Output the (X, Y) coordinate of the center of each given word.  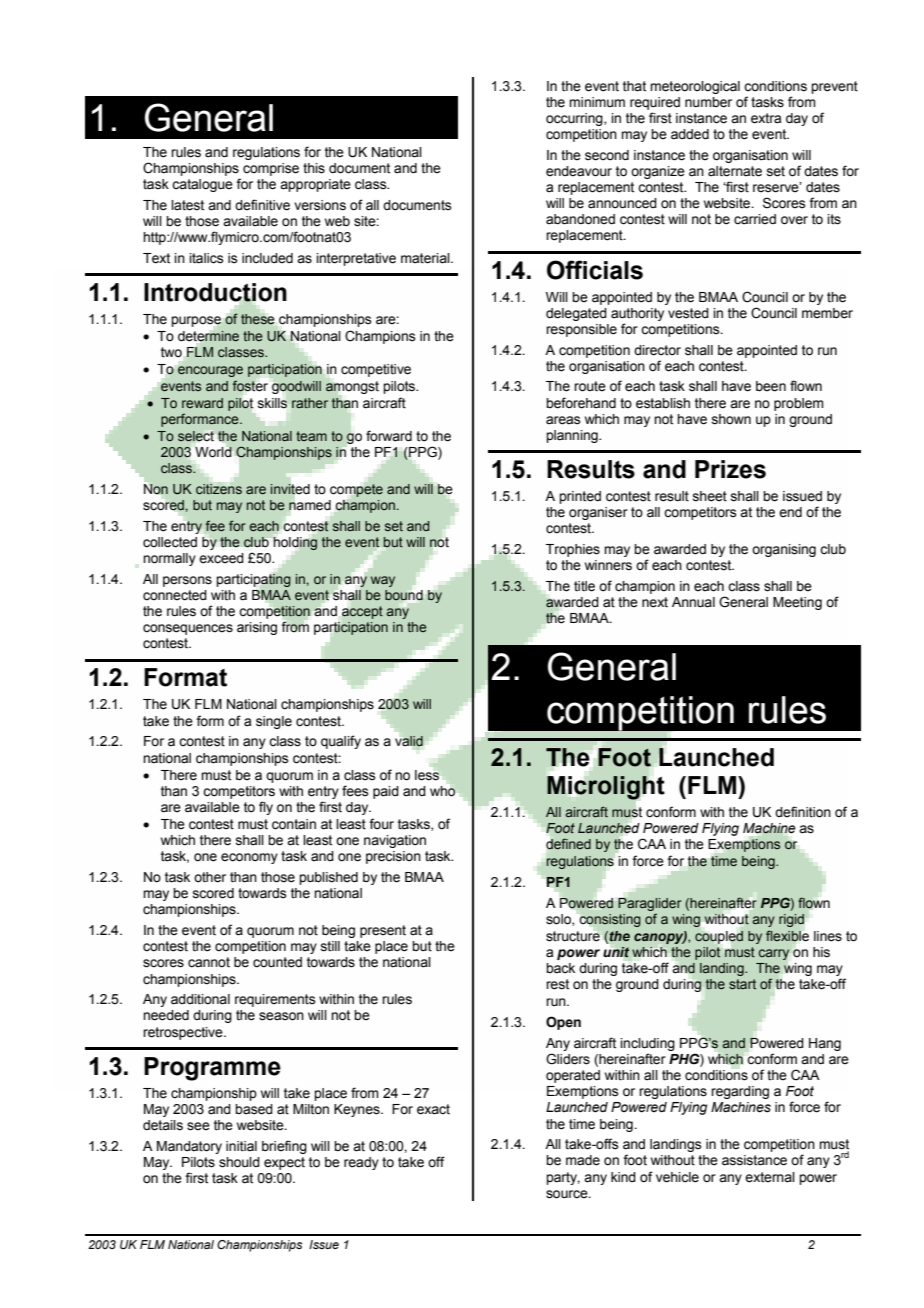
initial (241, 1146)
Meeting (797, 603)
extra (766, 118)
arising (257, 628)
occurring (575, 119)
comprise (271, 169)
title (584, 586)
